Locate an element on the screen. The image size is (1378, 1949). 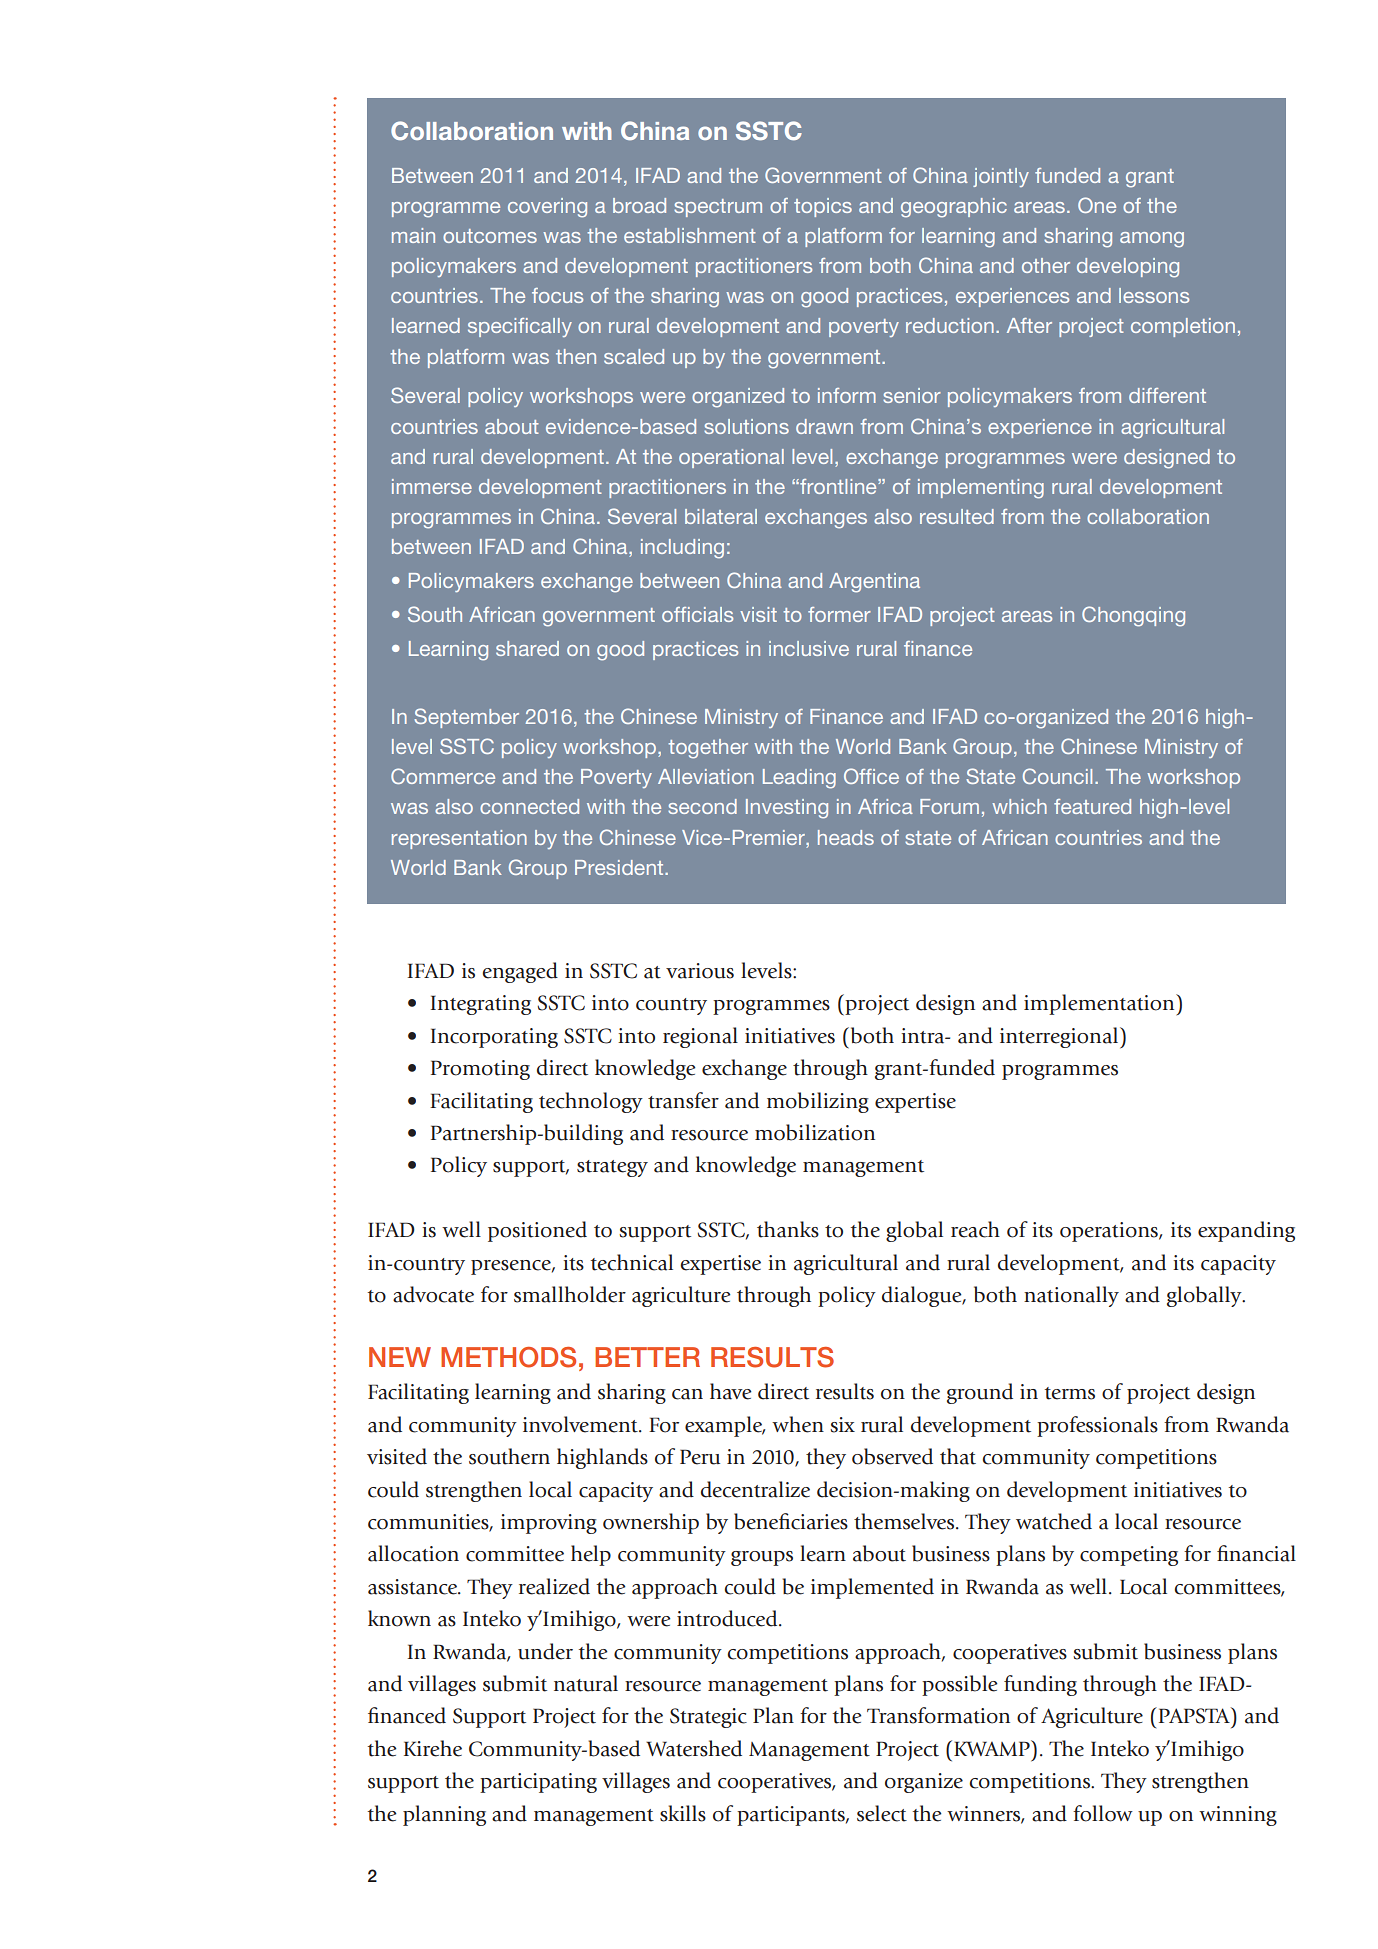
Integrating is located at coordinates (481, 1005).
